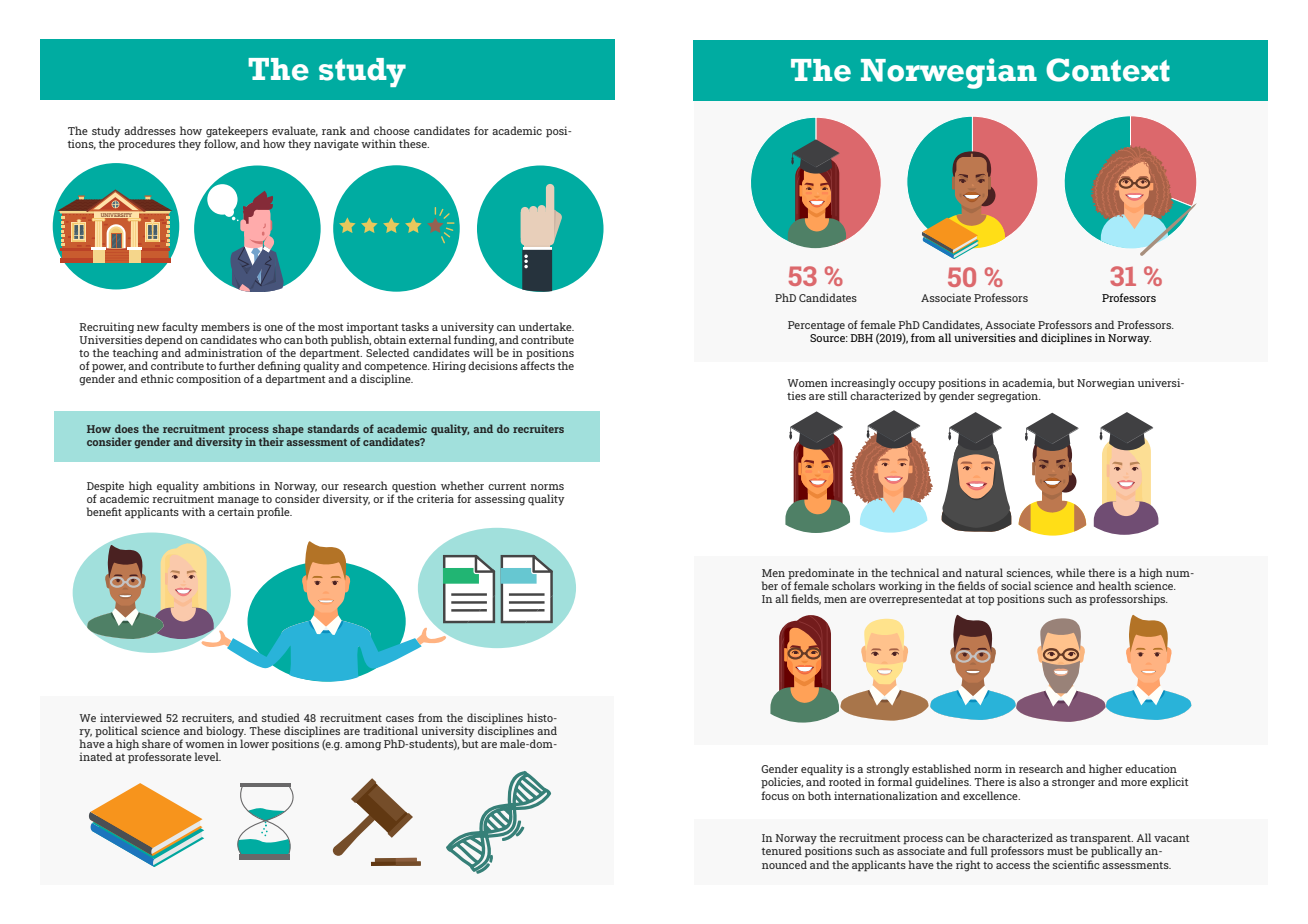 This image has width=1308, height=924. Describe the element at coordinates (392, 130) in the image. I see `choose` at that location.
